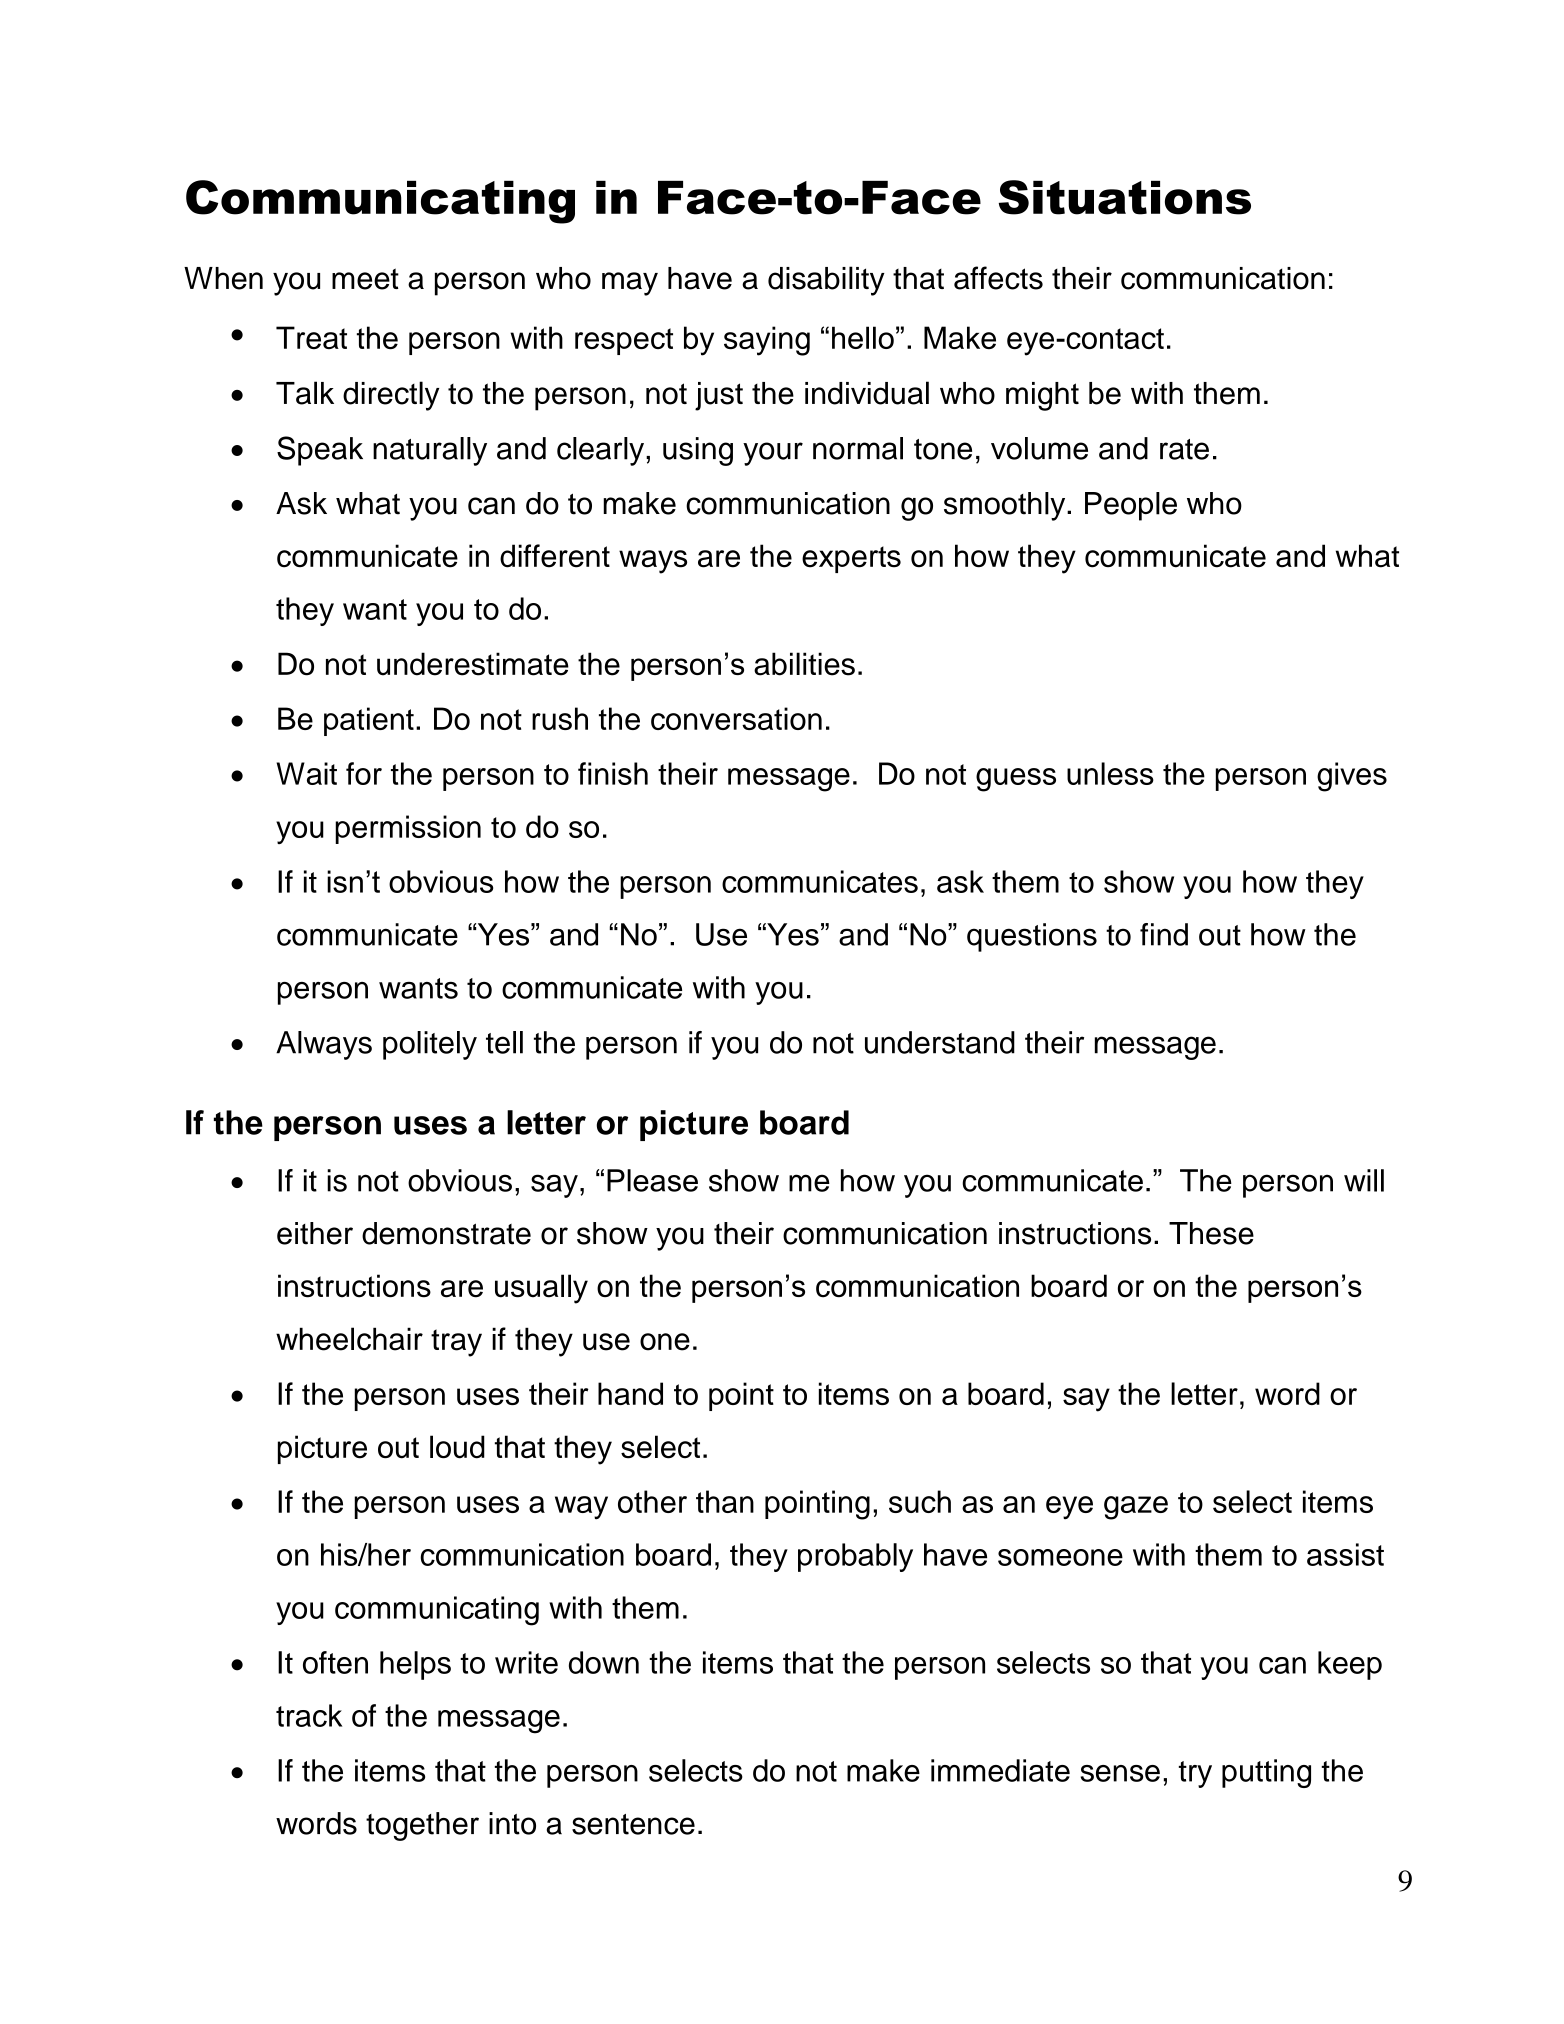 The height and width of the page is (2024, 1564). What do you see at coordinates (1131, 506) in the page?
I see `People` at bounding box center [1131, 506].
